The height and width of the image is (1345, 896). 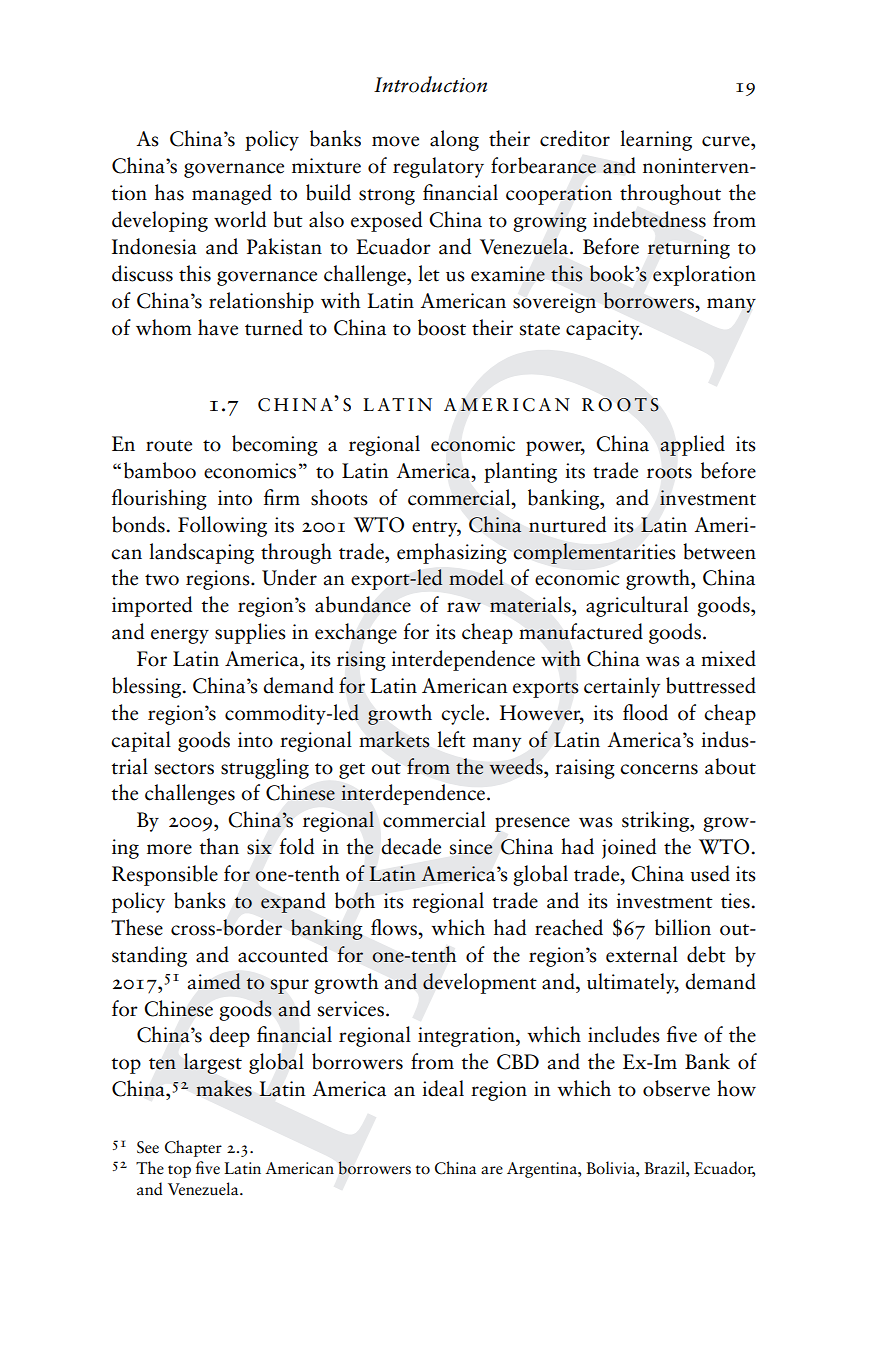 What do you see at coordinates (452, 553) in the image?
I see `emphasizing` at bounding box center [452, 553].
